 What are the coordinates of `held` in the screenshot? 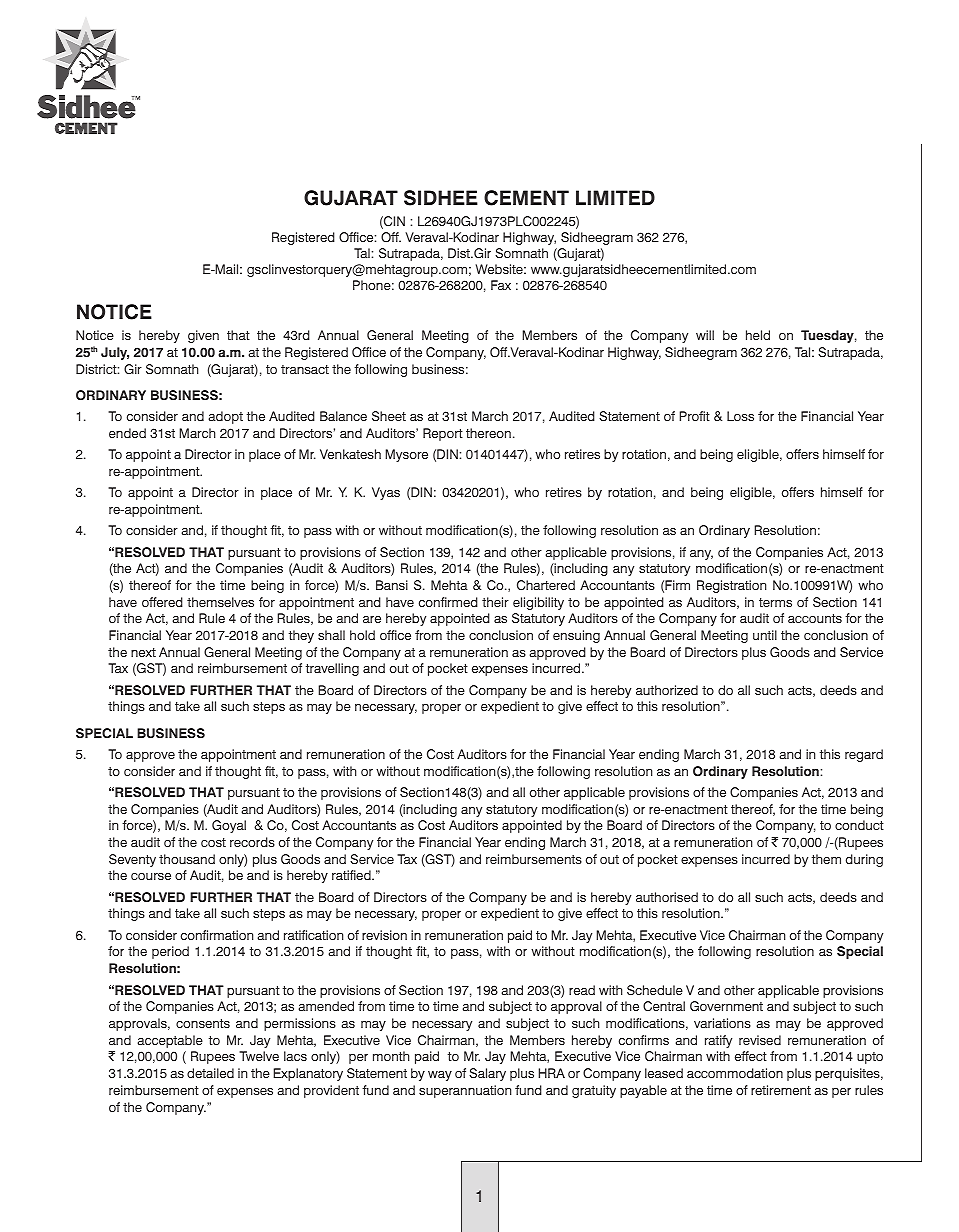 It's located at (758, 335).
